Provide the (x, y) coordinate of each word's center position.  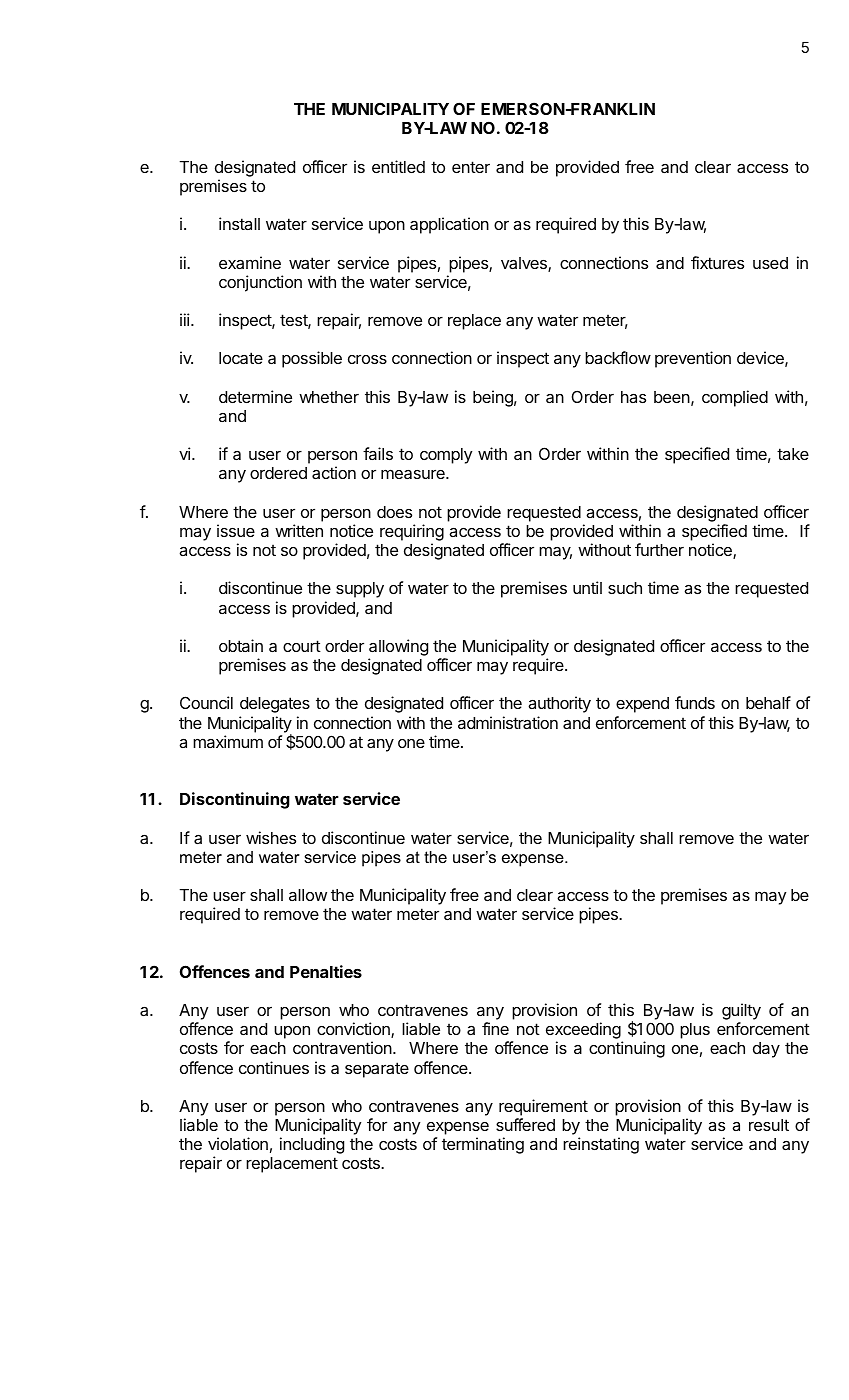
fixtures (717, 262)
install (239, 223)
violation (238, 1143)
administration (508, 722)
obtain (241, 645)
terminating (483, 1145)
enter (471, 167)
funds (695, 702)
